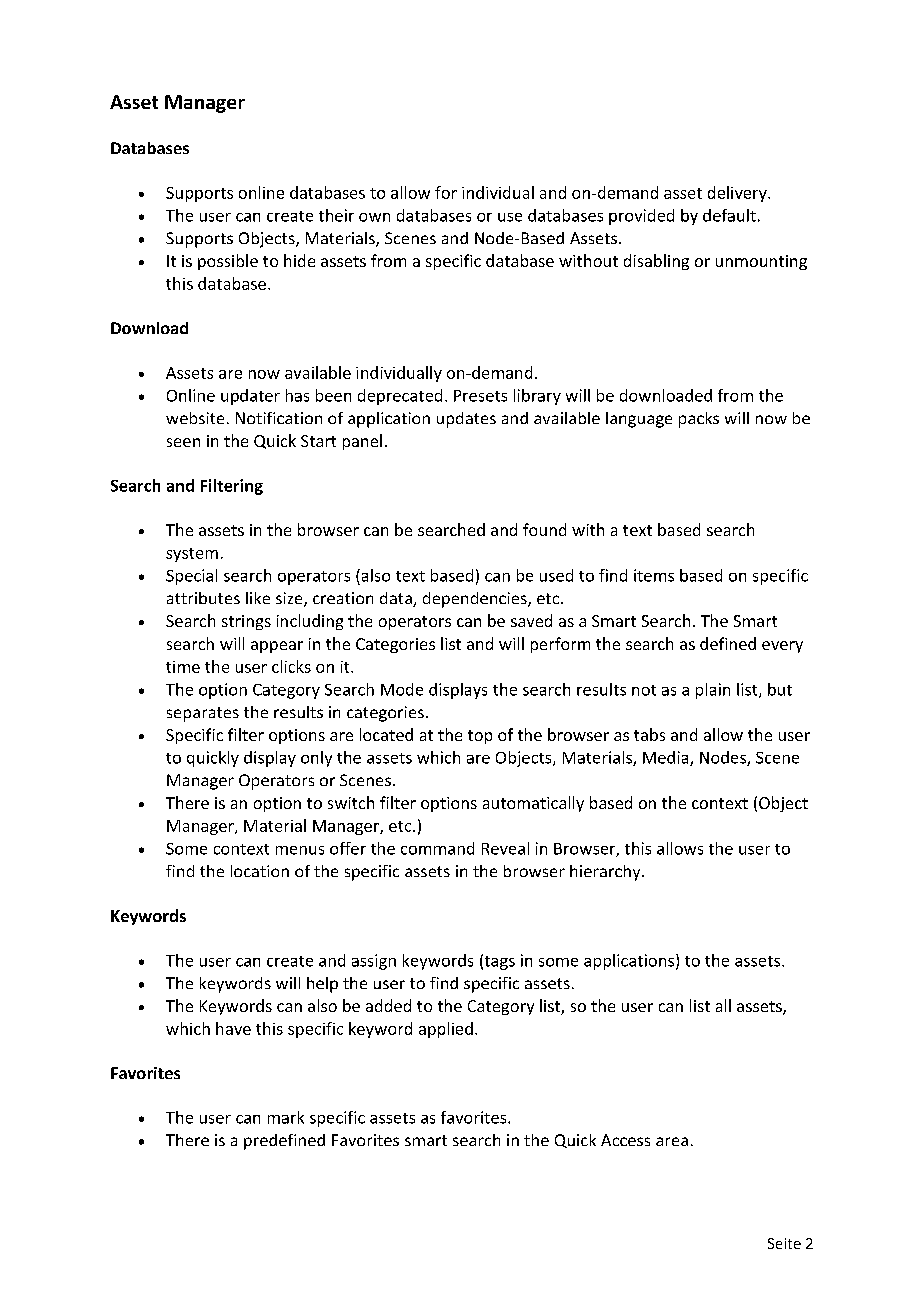  What do you see at coordinates (336, 215) in the screenshot?
I see `their` at bounding box center [336, 215].
